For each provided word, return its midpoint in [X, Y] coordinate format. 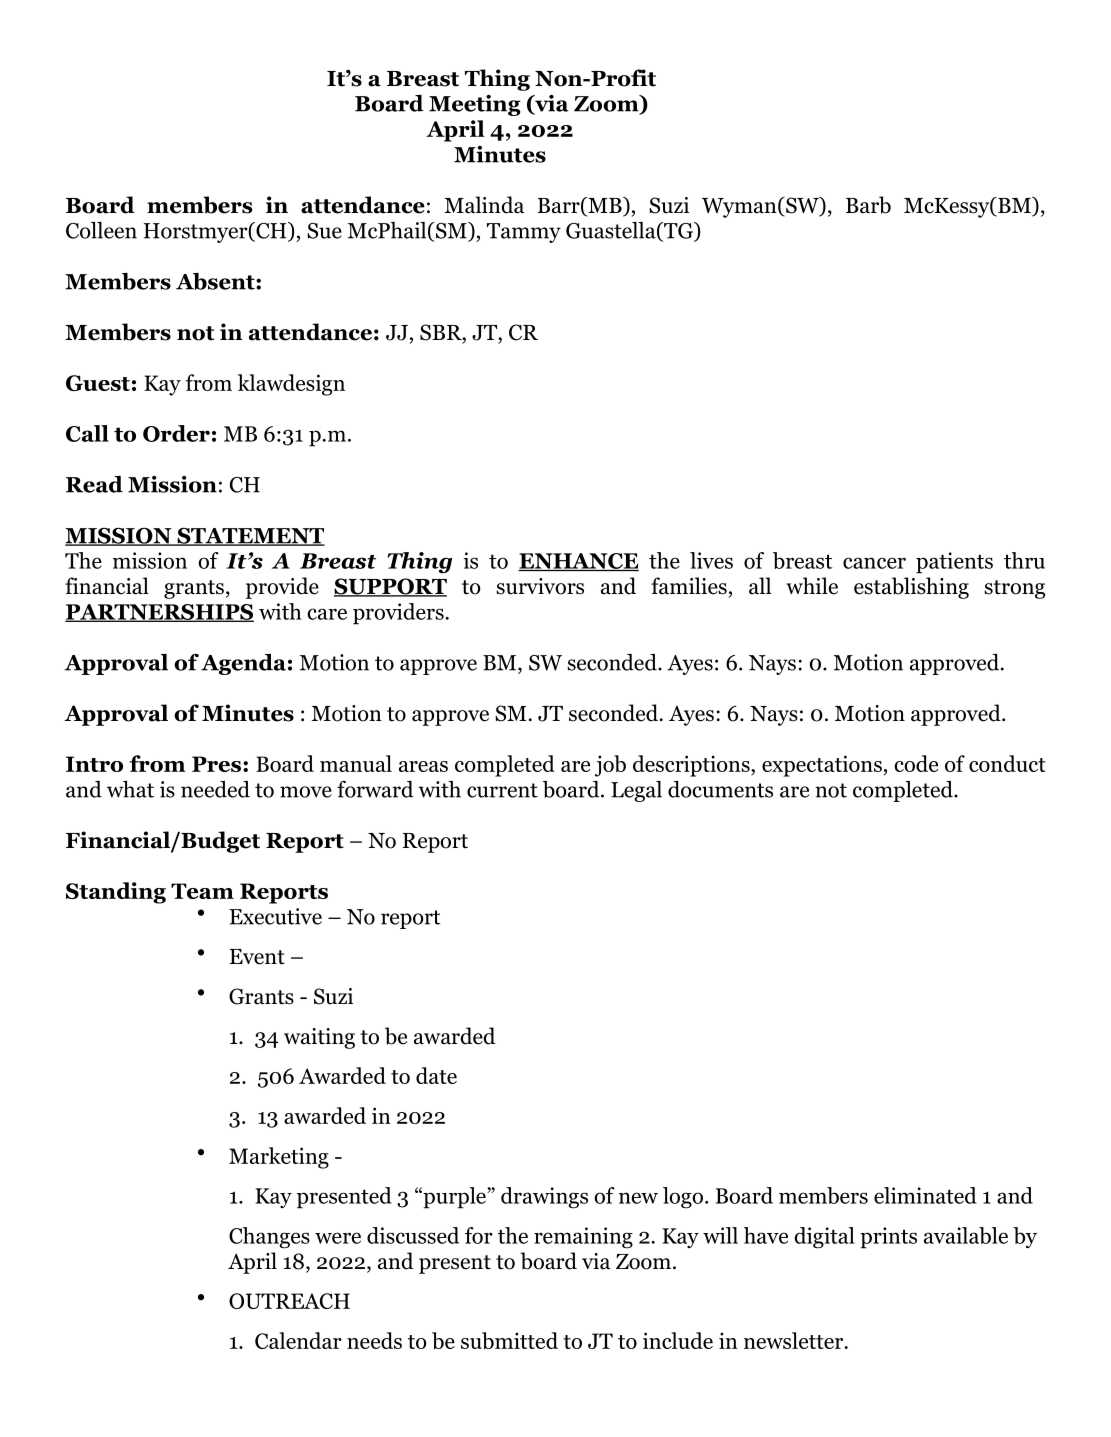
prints [888, 1238]
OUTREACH [289, 1301]
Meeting [475, 105]
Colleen [101, 230]
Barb [868, 205]
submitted [509, 1341]
